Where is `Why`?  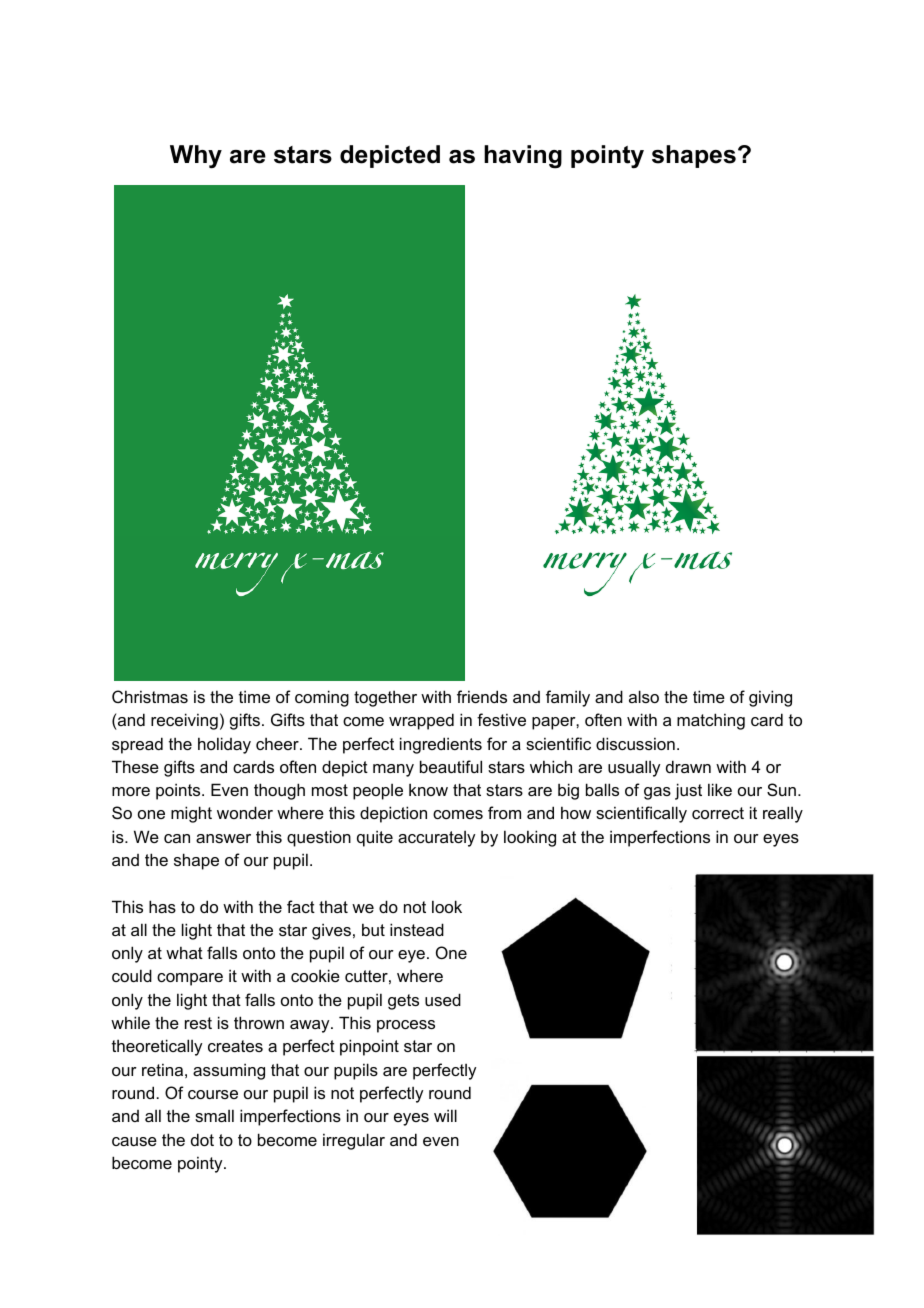
Why is located at coordinates (196, 157).
